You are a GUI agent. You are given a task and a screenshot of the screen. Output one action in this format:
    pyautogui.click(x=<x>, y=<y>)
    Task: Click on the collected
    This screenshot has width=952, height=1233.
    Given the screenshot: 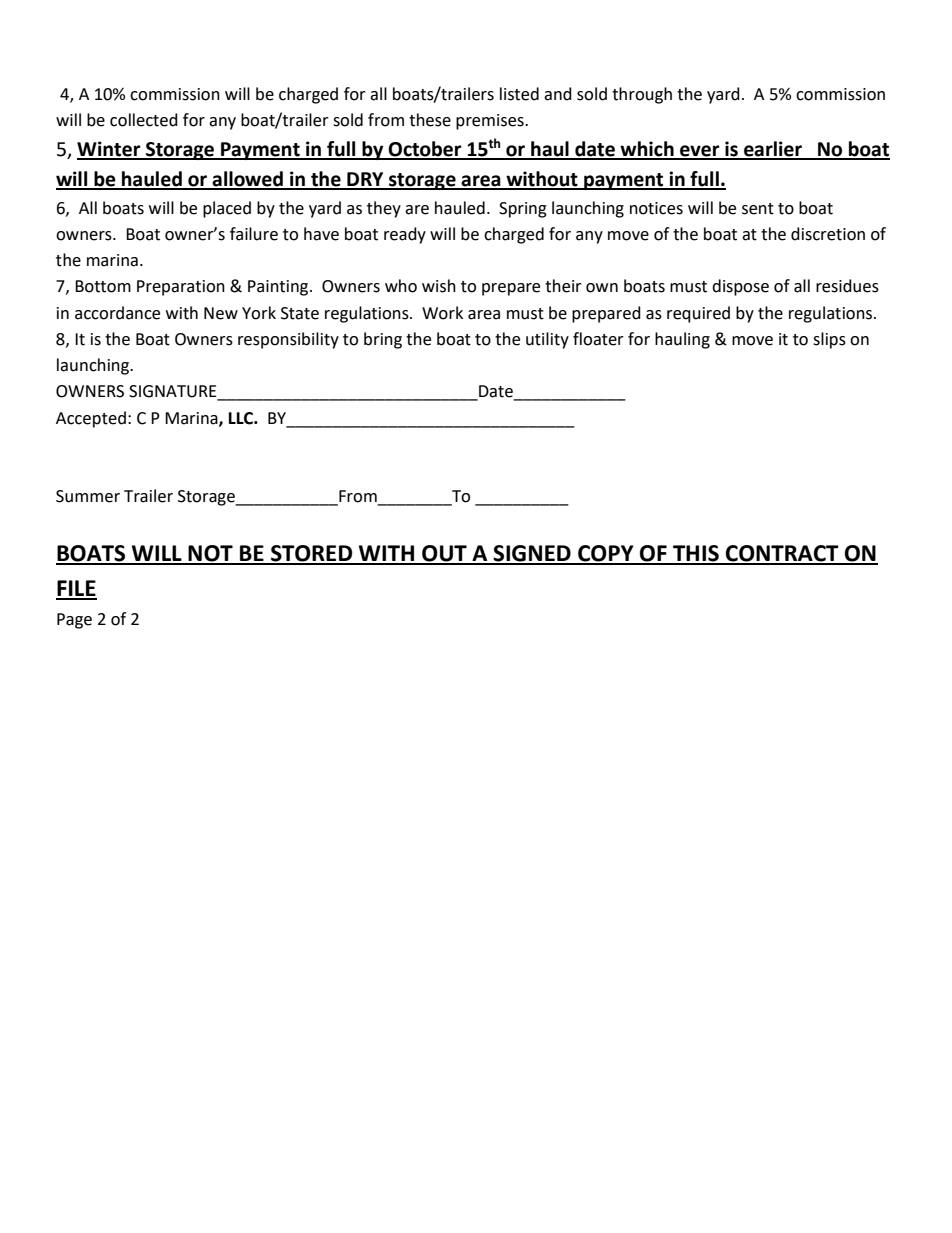 What is the action you would take?
    pyautogui.click(x=144, y=120)
